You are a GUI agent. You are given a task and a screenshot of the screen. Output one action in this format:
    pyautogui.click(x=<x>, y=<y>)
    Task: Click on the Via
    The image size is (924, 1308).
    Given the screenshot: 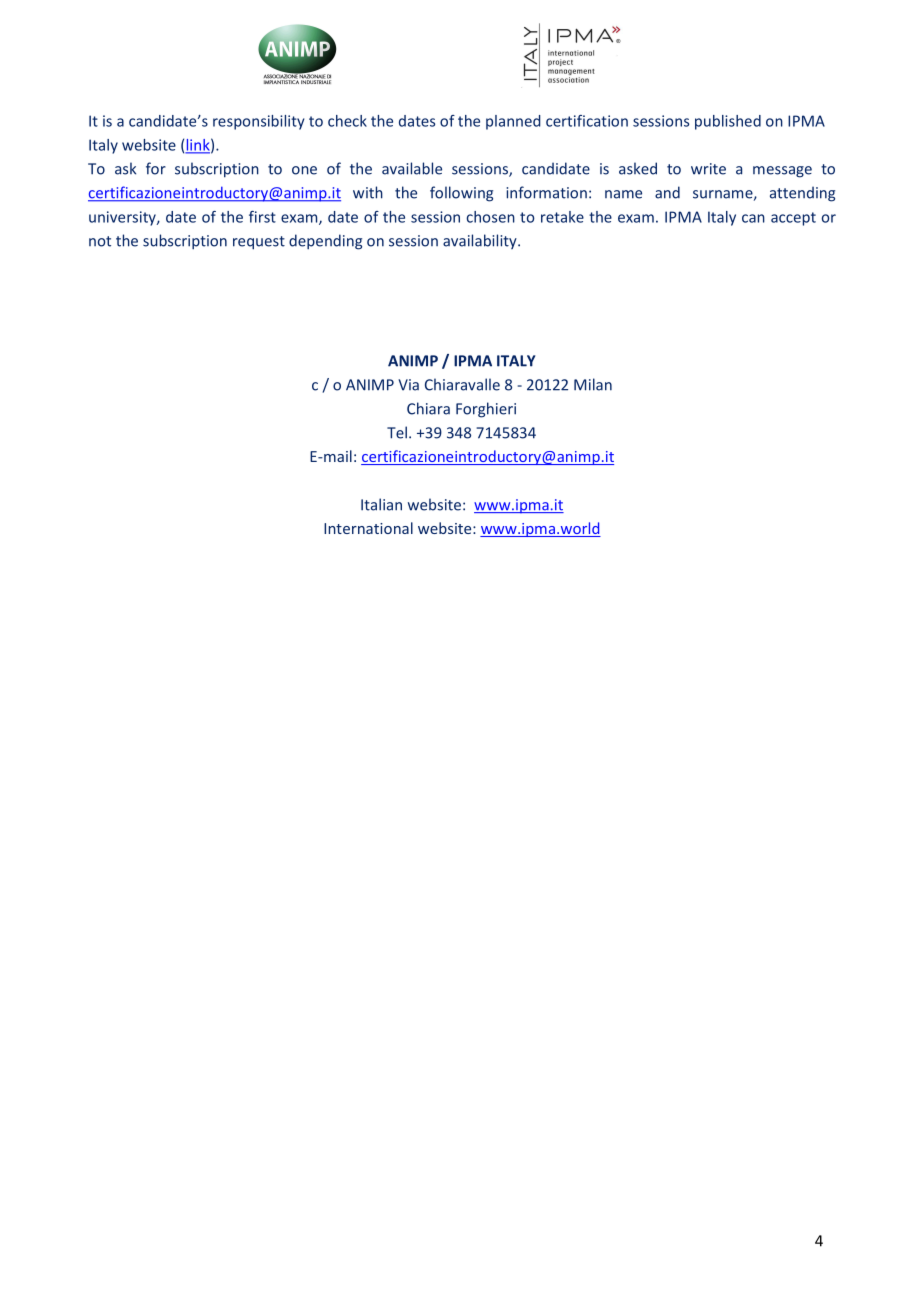 What is the action you would take?
    pyautogui.click(x=408, y=385)
